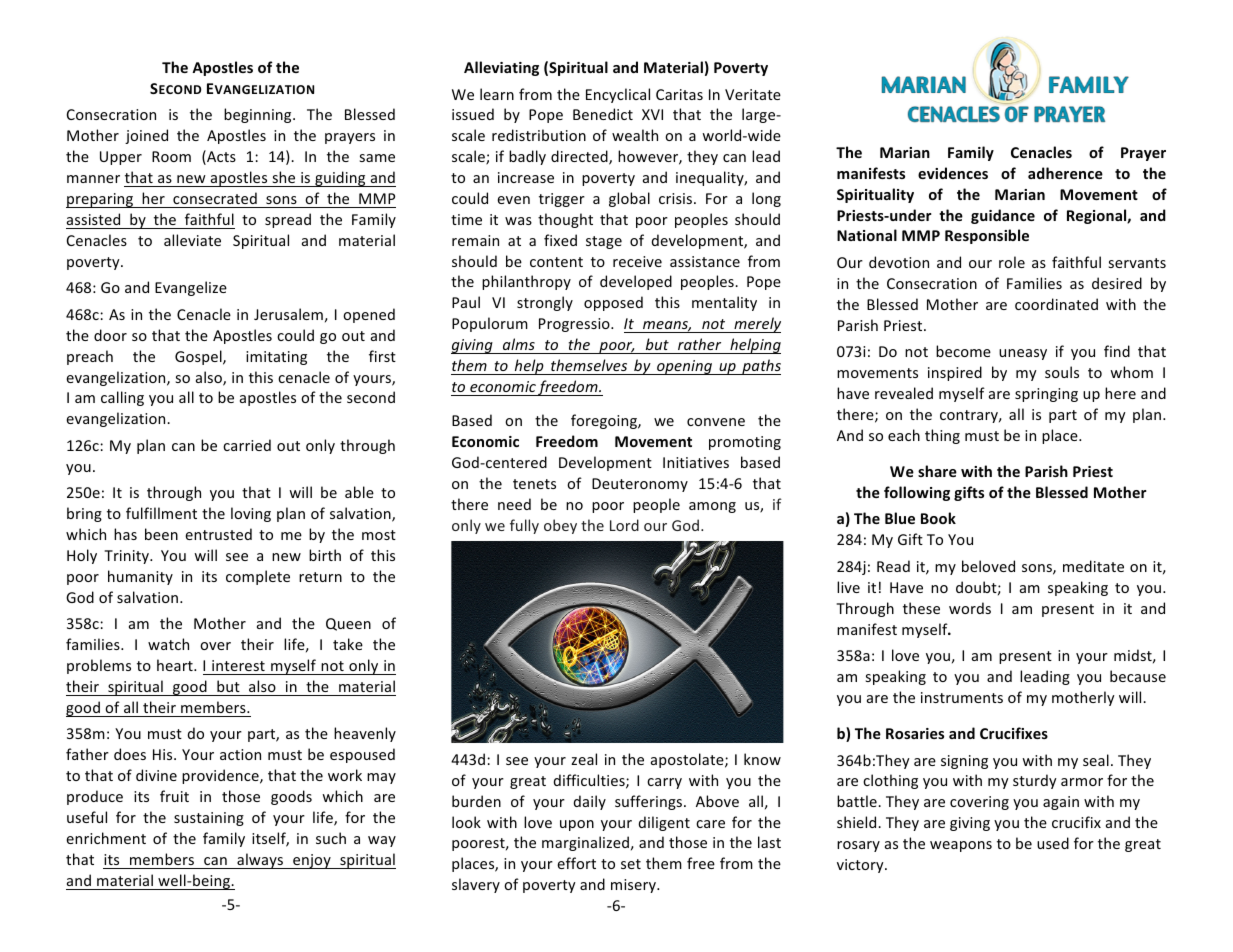 Image resolution: width=1233 pixels, height=952 pixels. Describe the element at coordinates (716, 422) in the screenshot. I see `convene` at that location.
